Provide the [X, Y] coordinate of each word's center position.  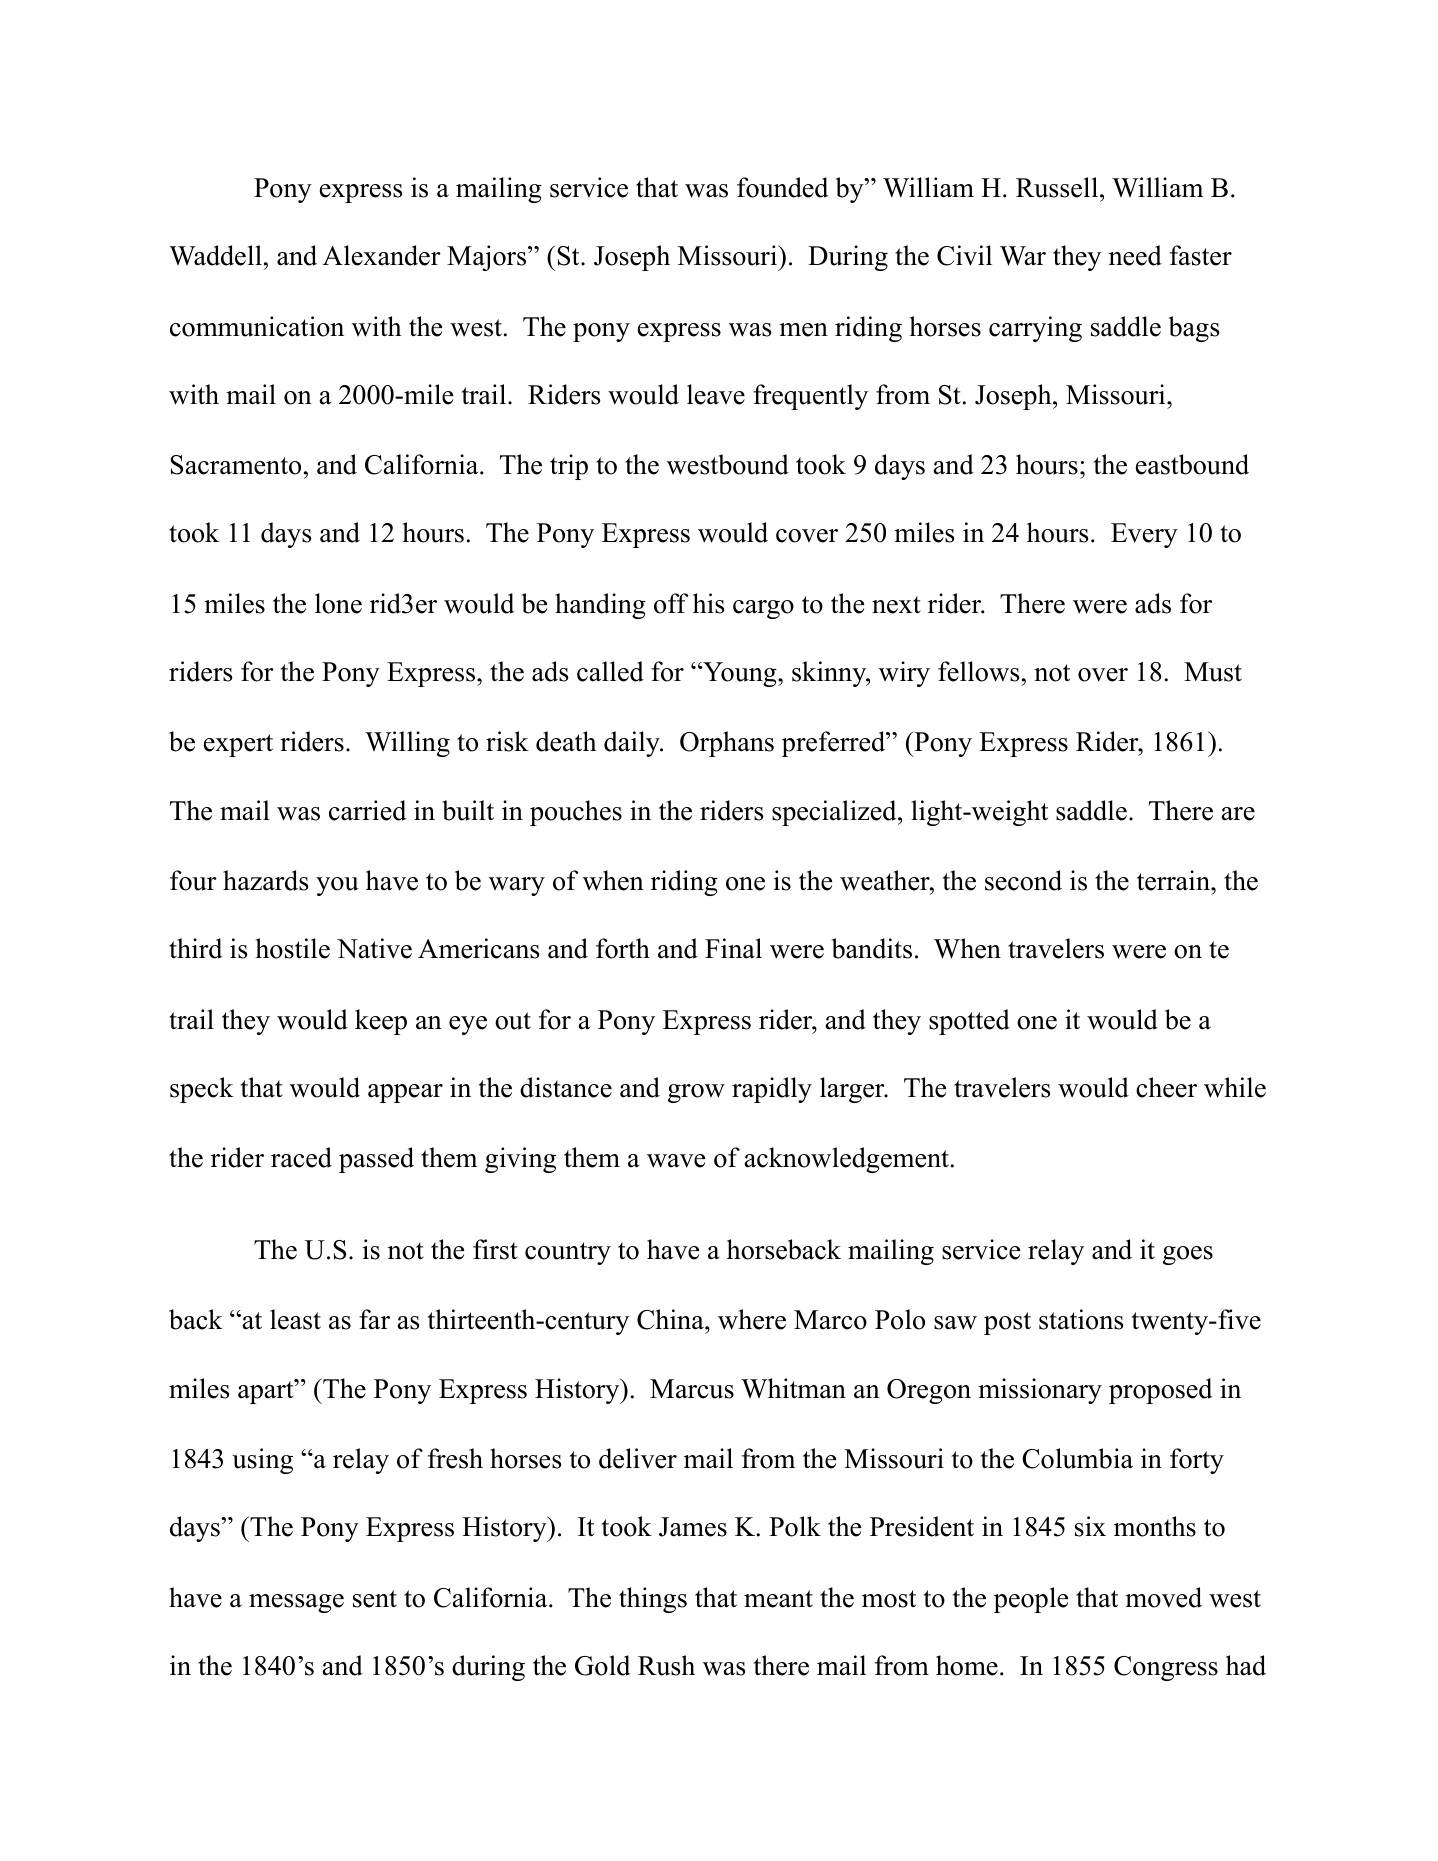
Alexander [382, 255]
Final [733, 948]
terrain [1174, 880]
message [296, 1603]
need [1135, 255]
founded [782, 187]
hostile [292, 948]
